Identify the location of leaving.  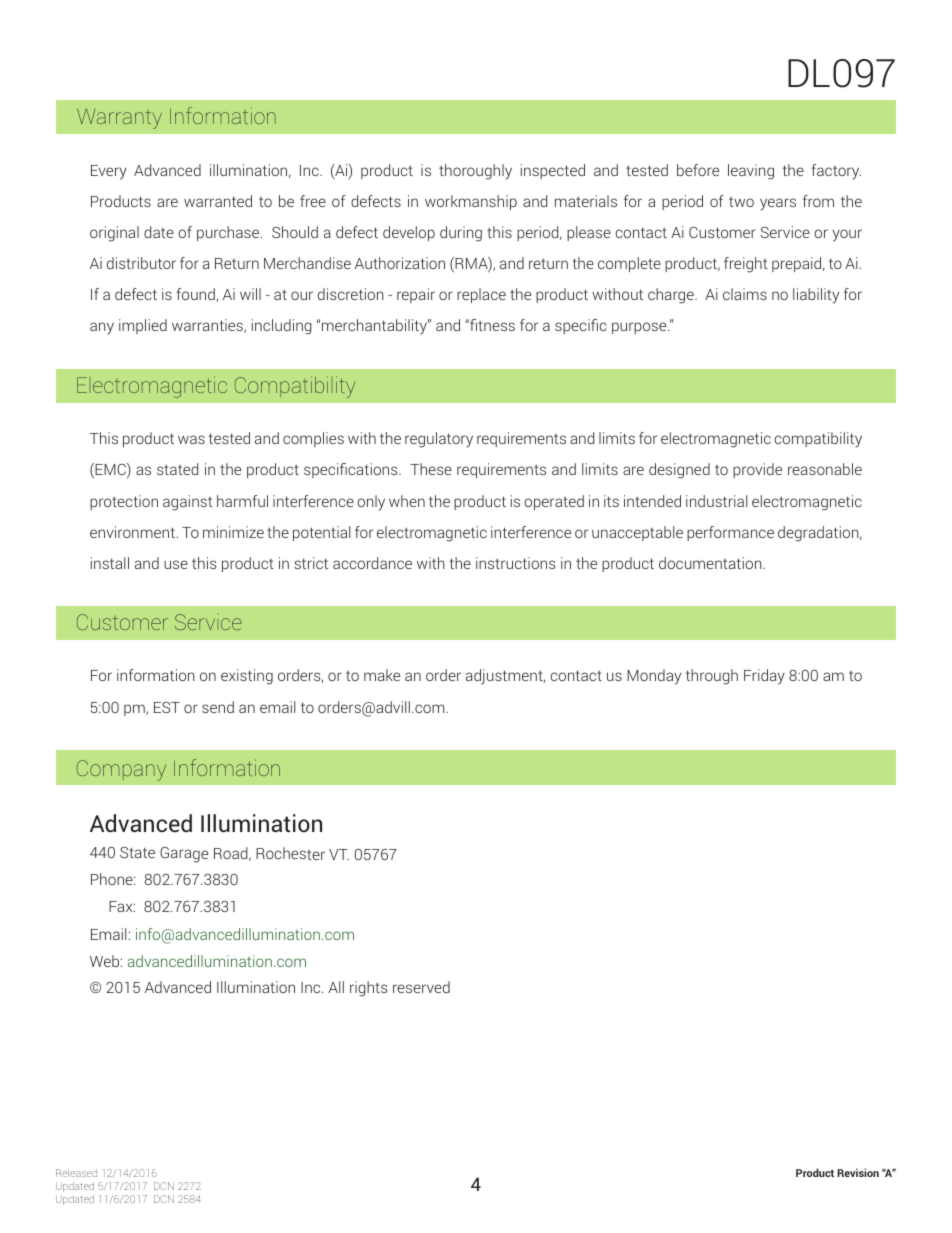
(751, 172).
